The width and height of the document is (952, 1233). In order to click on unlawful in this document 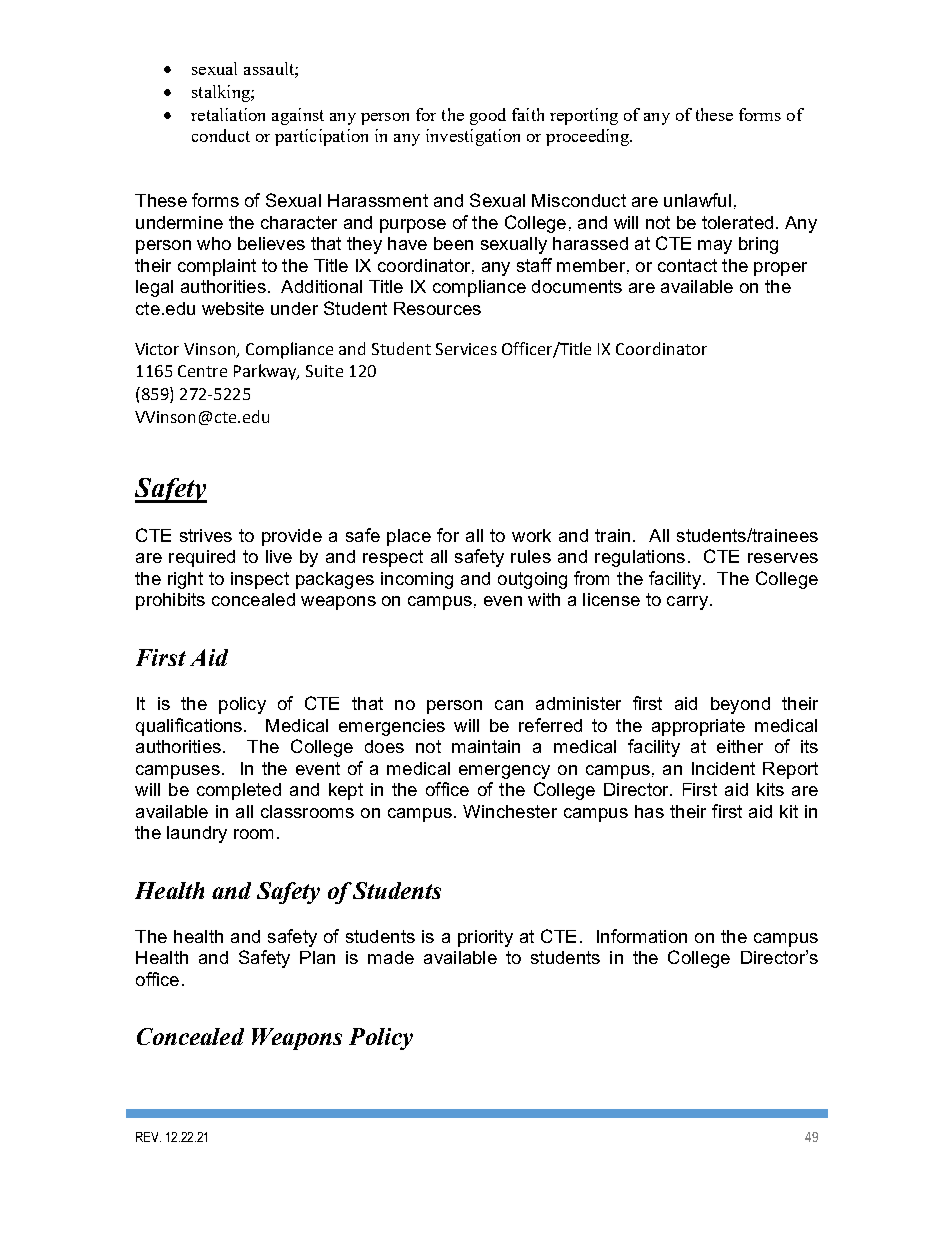, I will do `click(697, 200)`.
